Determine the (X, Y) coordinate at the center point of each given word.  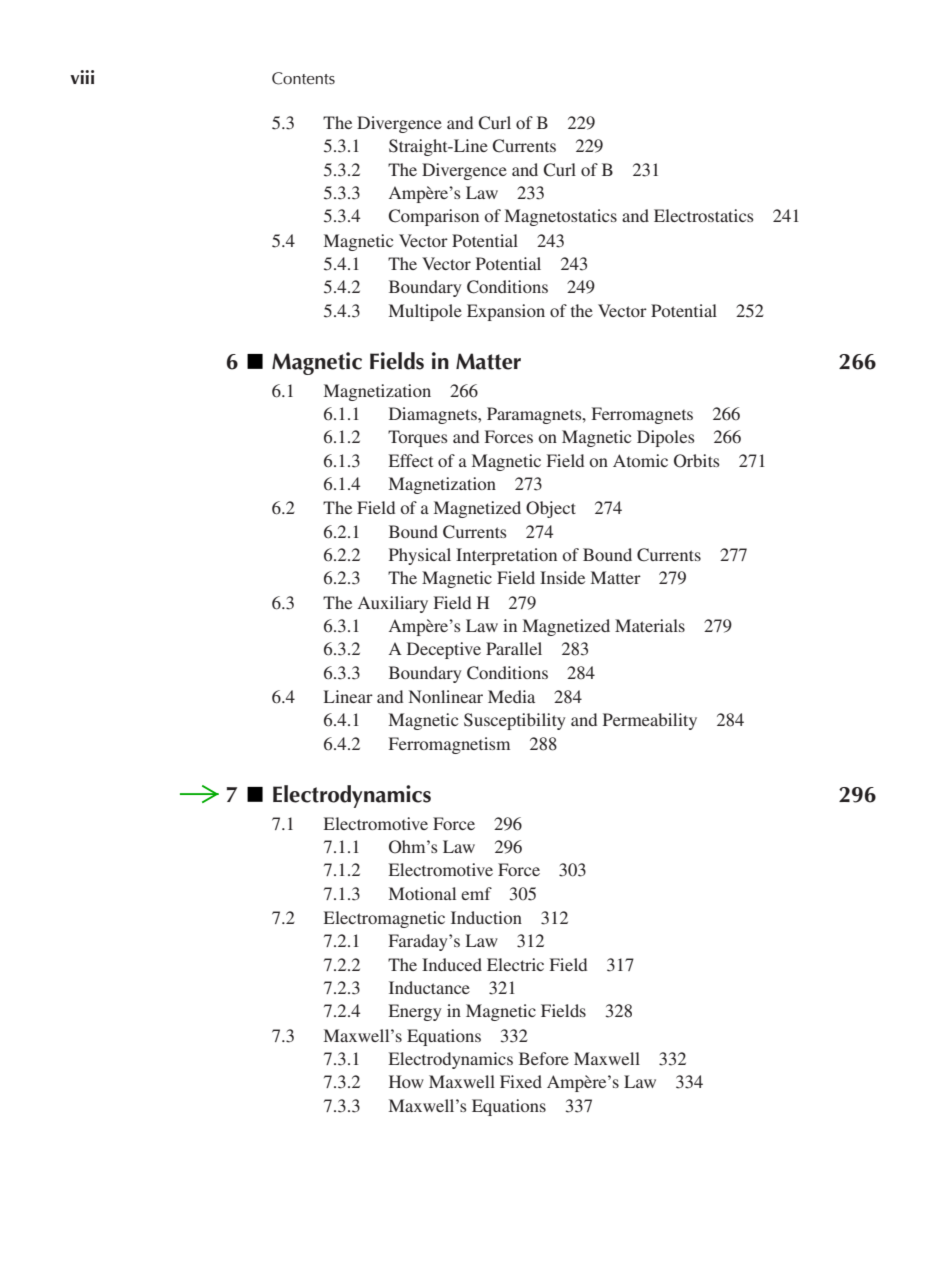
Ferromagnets (642, 415)
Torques (418, 438)
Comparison (433, 217)
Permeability (650, 721)
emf (476, 893)
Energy (415, 1012)
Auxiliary (393, 604)
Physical (420, 556)
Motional (422, 893)
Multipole (425, 312)
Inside (562, 577)
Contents (303, 78)
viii (82, 77)
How (406, 1081)
